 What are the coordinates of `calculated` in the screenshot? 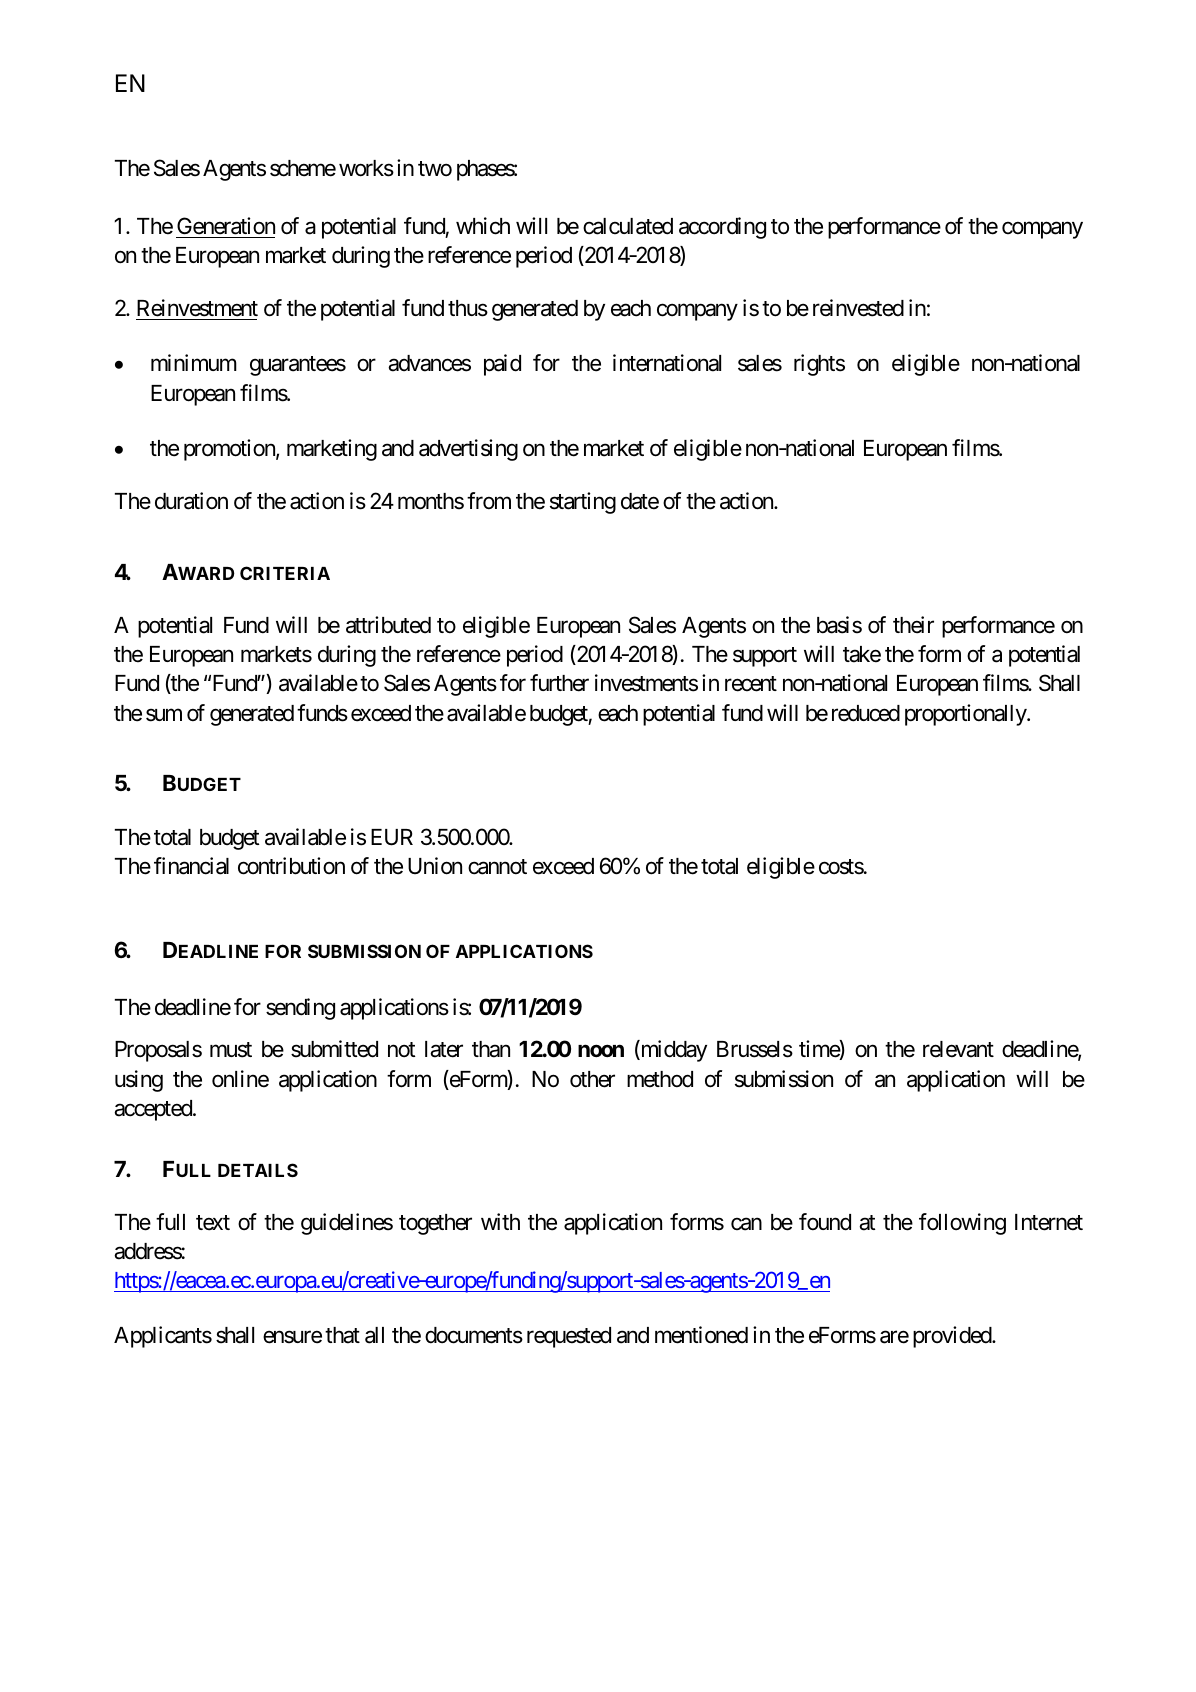 It's located at (628, 226).
